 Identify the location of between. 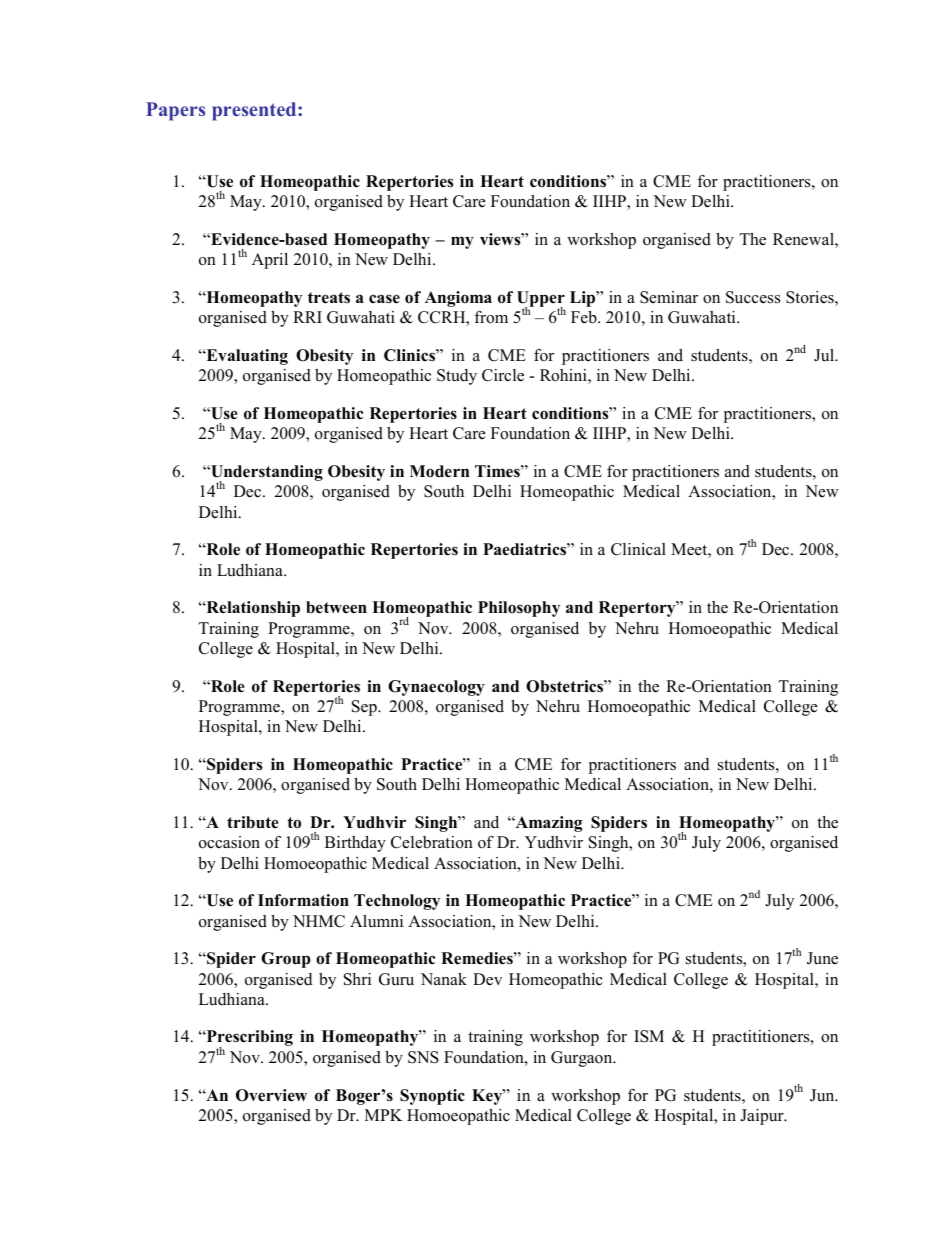
(336, 607).
